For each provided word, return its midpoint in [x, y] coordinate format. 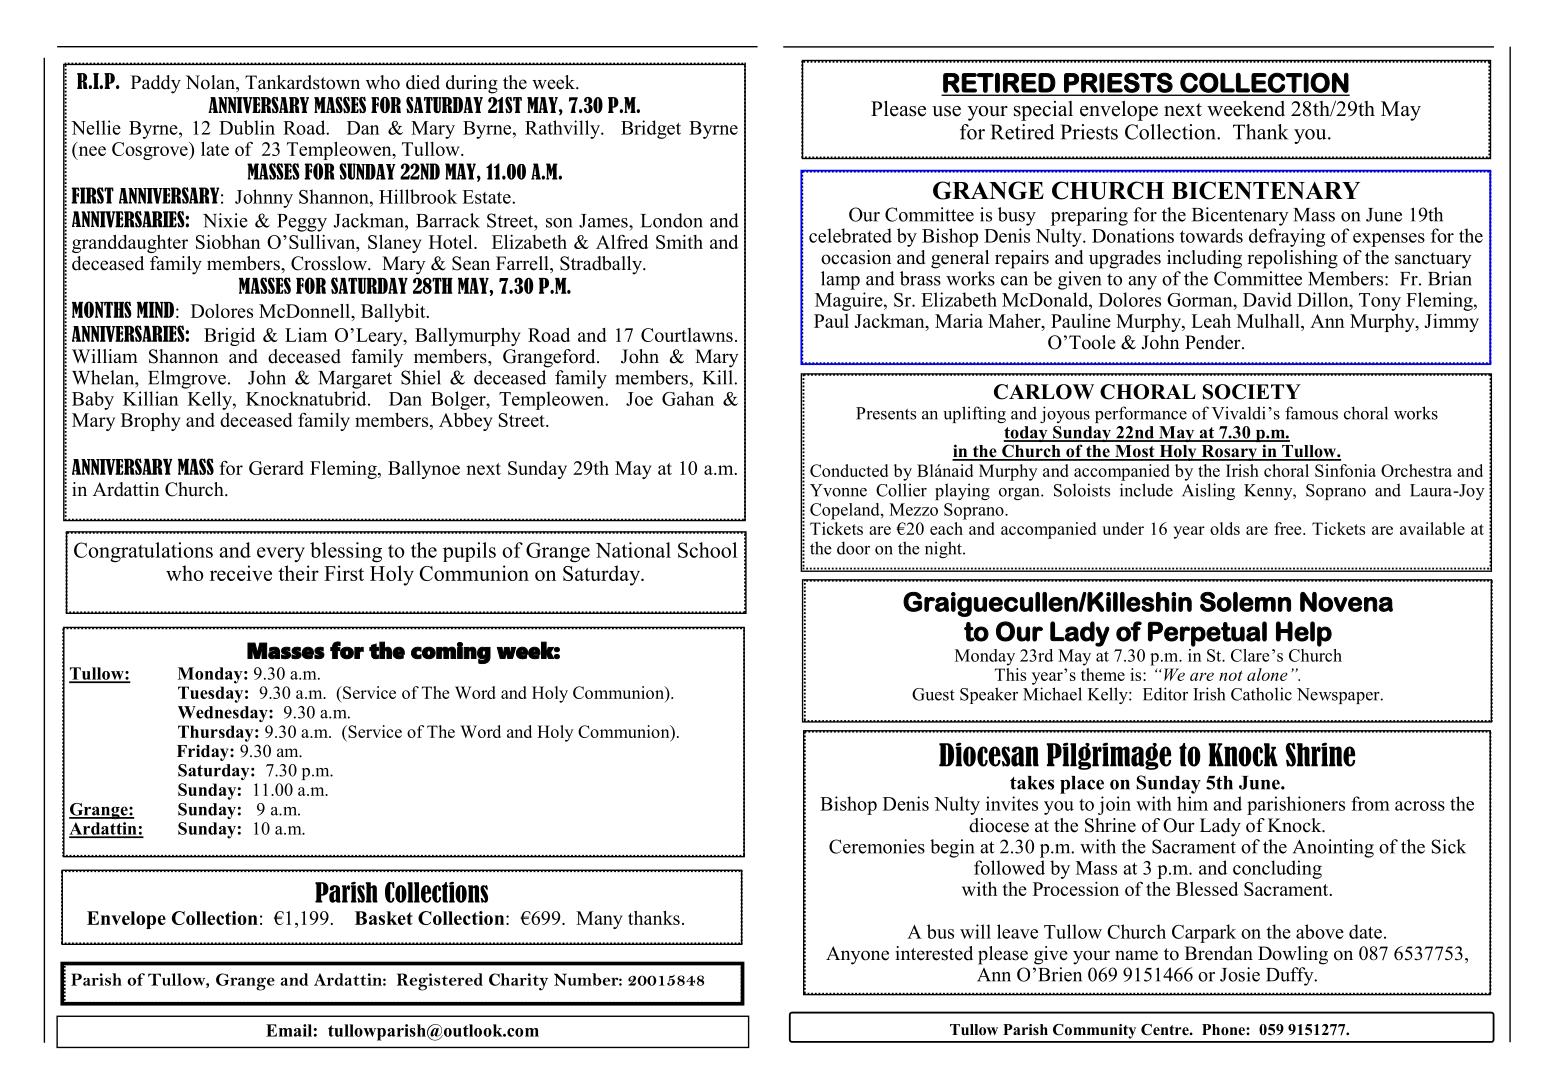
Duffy [1291, 976]
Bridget [651, 129]
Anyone [857, 955]
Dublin [247, 127]
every [281, 554]
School [707, 550]
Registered [440, 982]
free [1289, 528]
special [1043, 111]
